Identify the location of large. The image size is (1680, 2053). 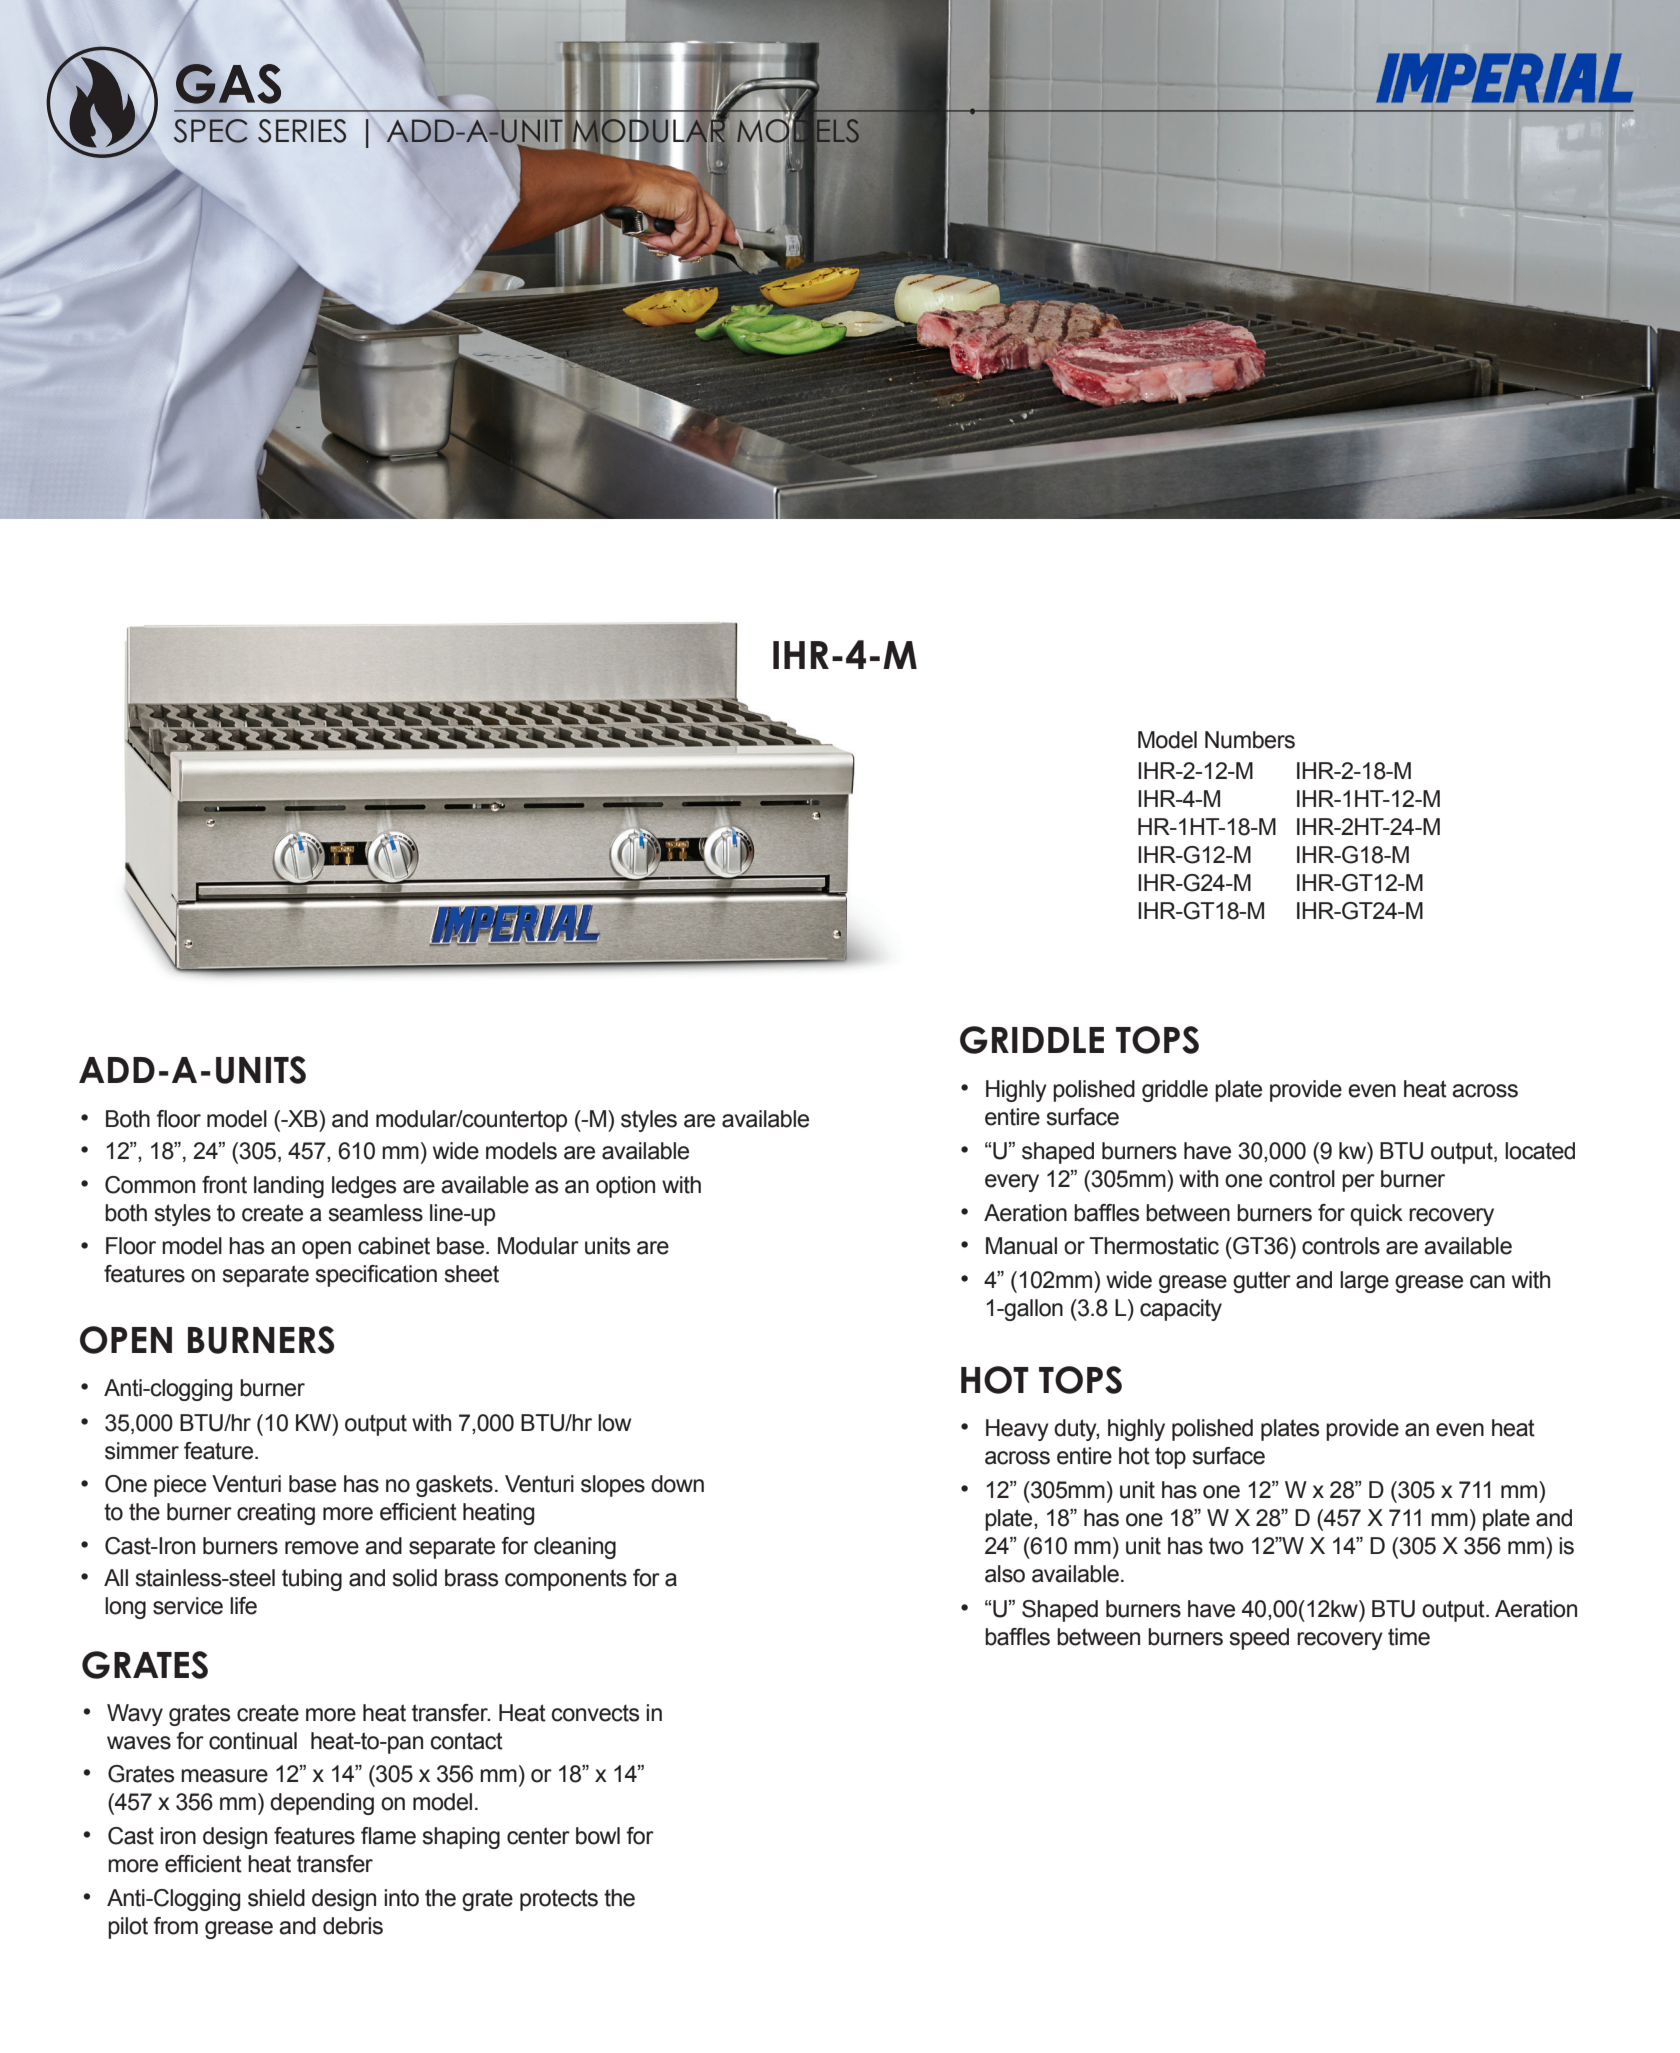
(1364, 1282).
